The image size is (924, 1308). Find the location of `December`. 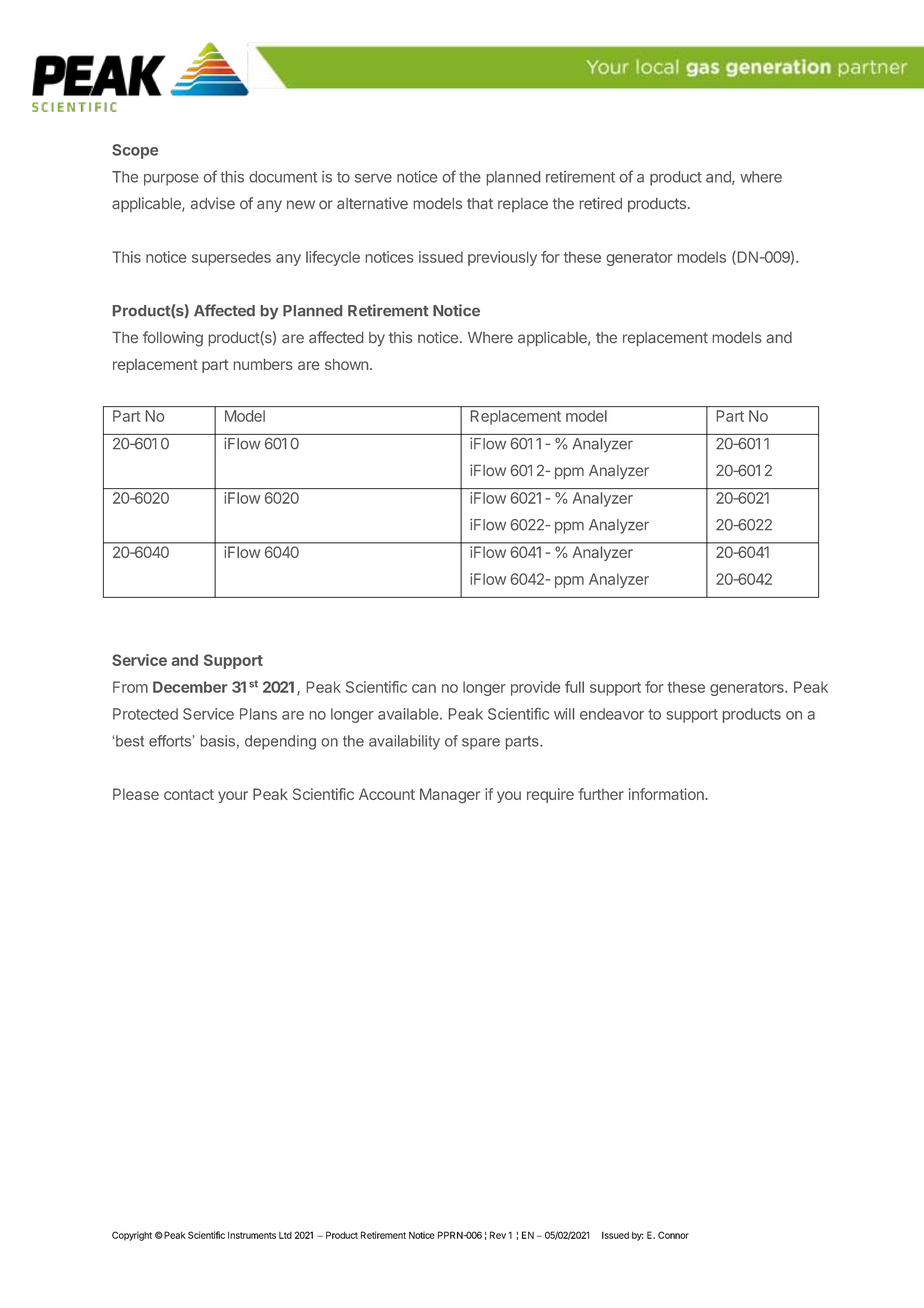

December is located at coordinates (190, 687).
